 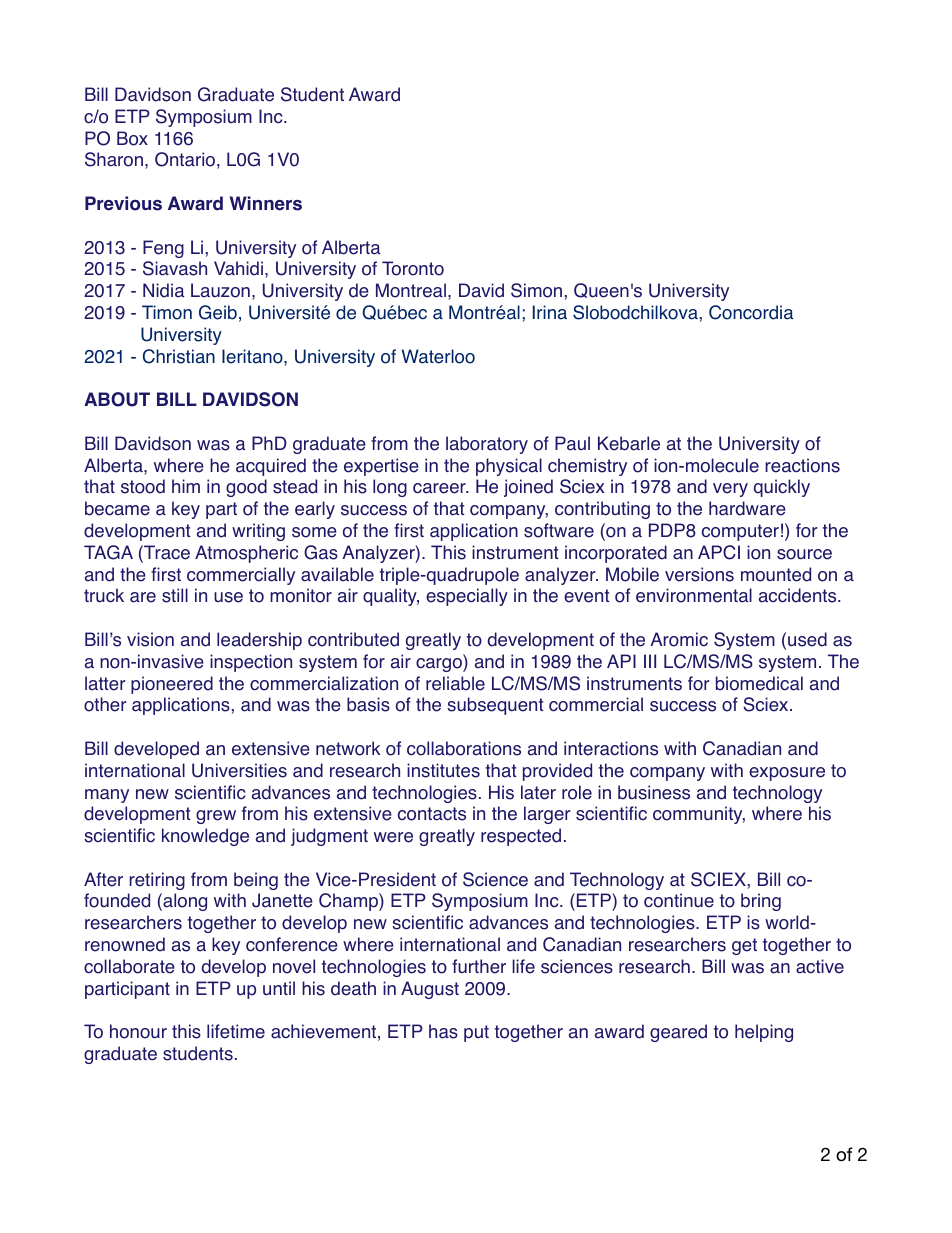 I want to click on still, so click(x=175, y=595).
